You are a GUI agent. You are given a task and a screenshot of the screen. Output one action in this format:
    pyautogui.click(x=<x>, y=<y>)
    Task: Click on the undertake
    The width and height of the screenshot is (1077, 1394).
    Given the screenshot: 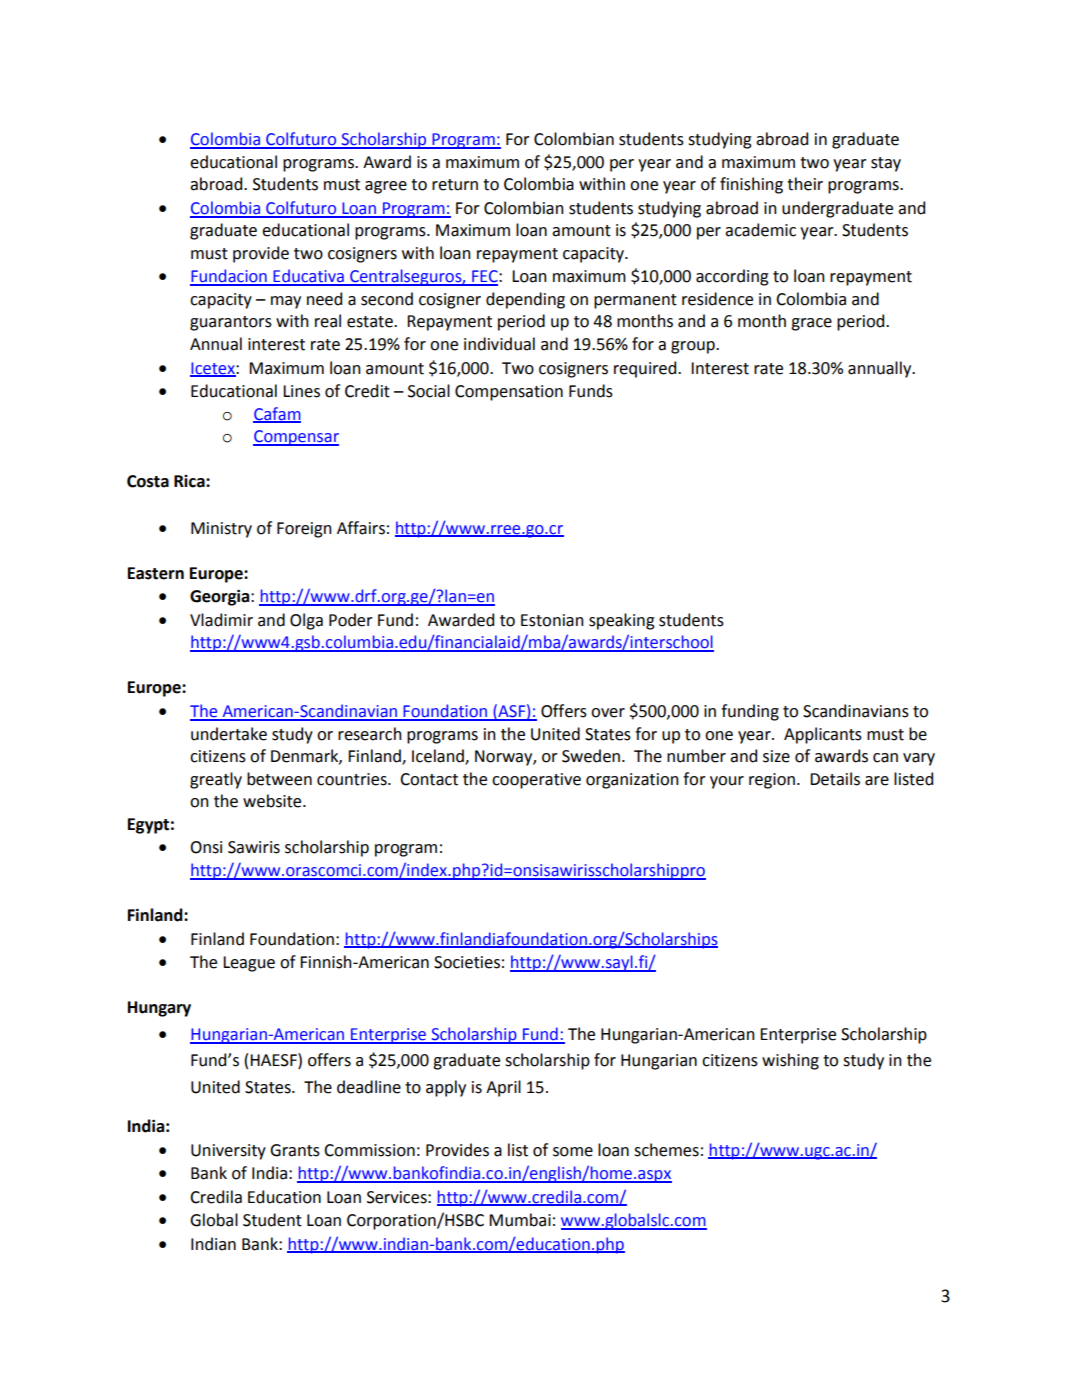 What is the action you would take?
    pyautogui.click(x=229, y=734)
